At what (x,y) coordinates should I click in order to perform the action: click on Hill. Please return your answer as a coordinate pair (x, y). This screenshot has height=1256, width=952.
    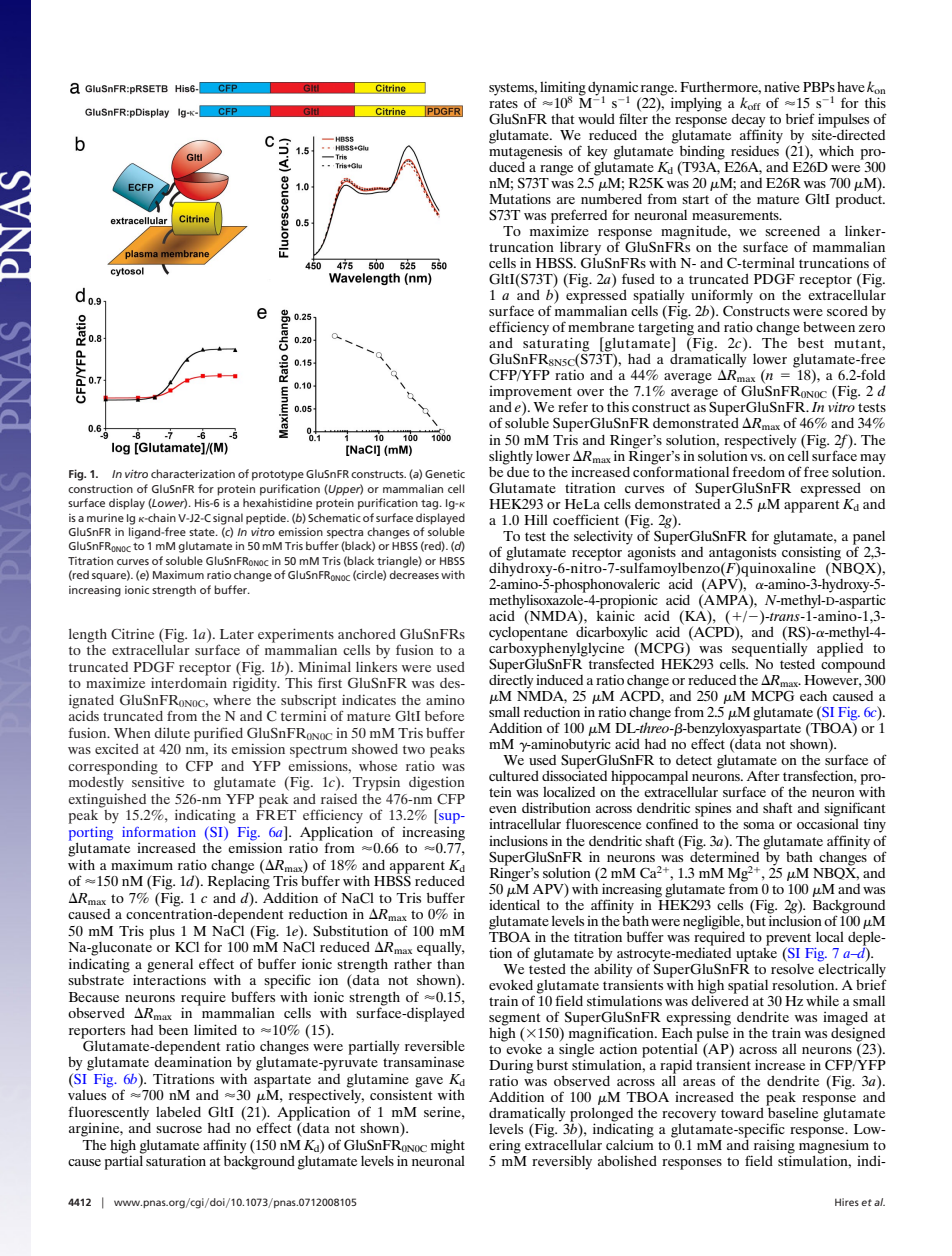
    Looking at the image, I should click on (536, 519).
